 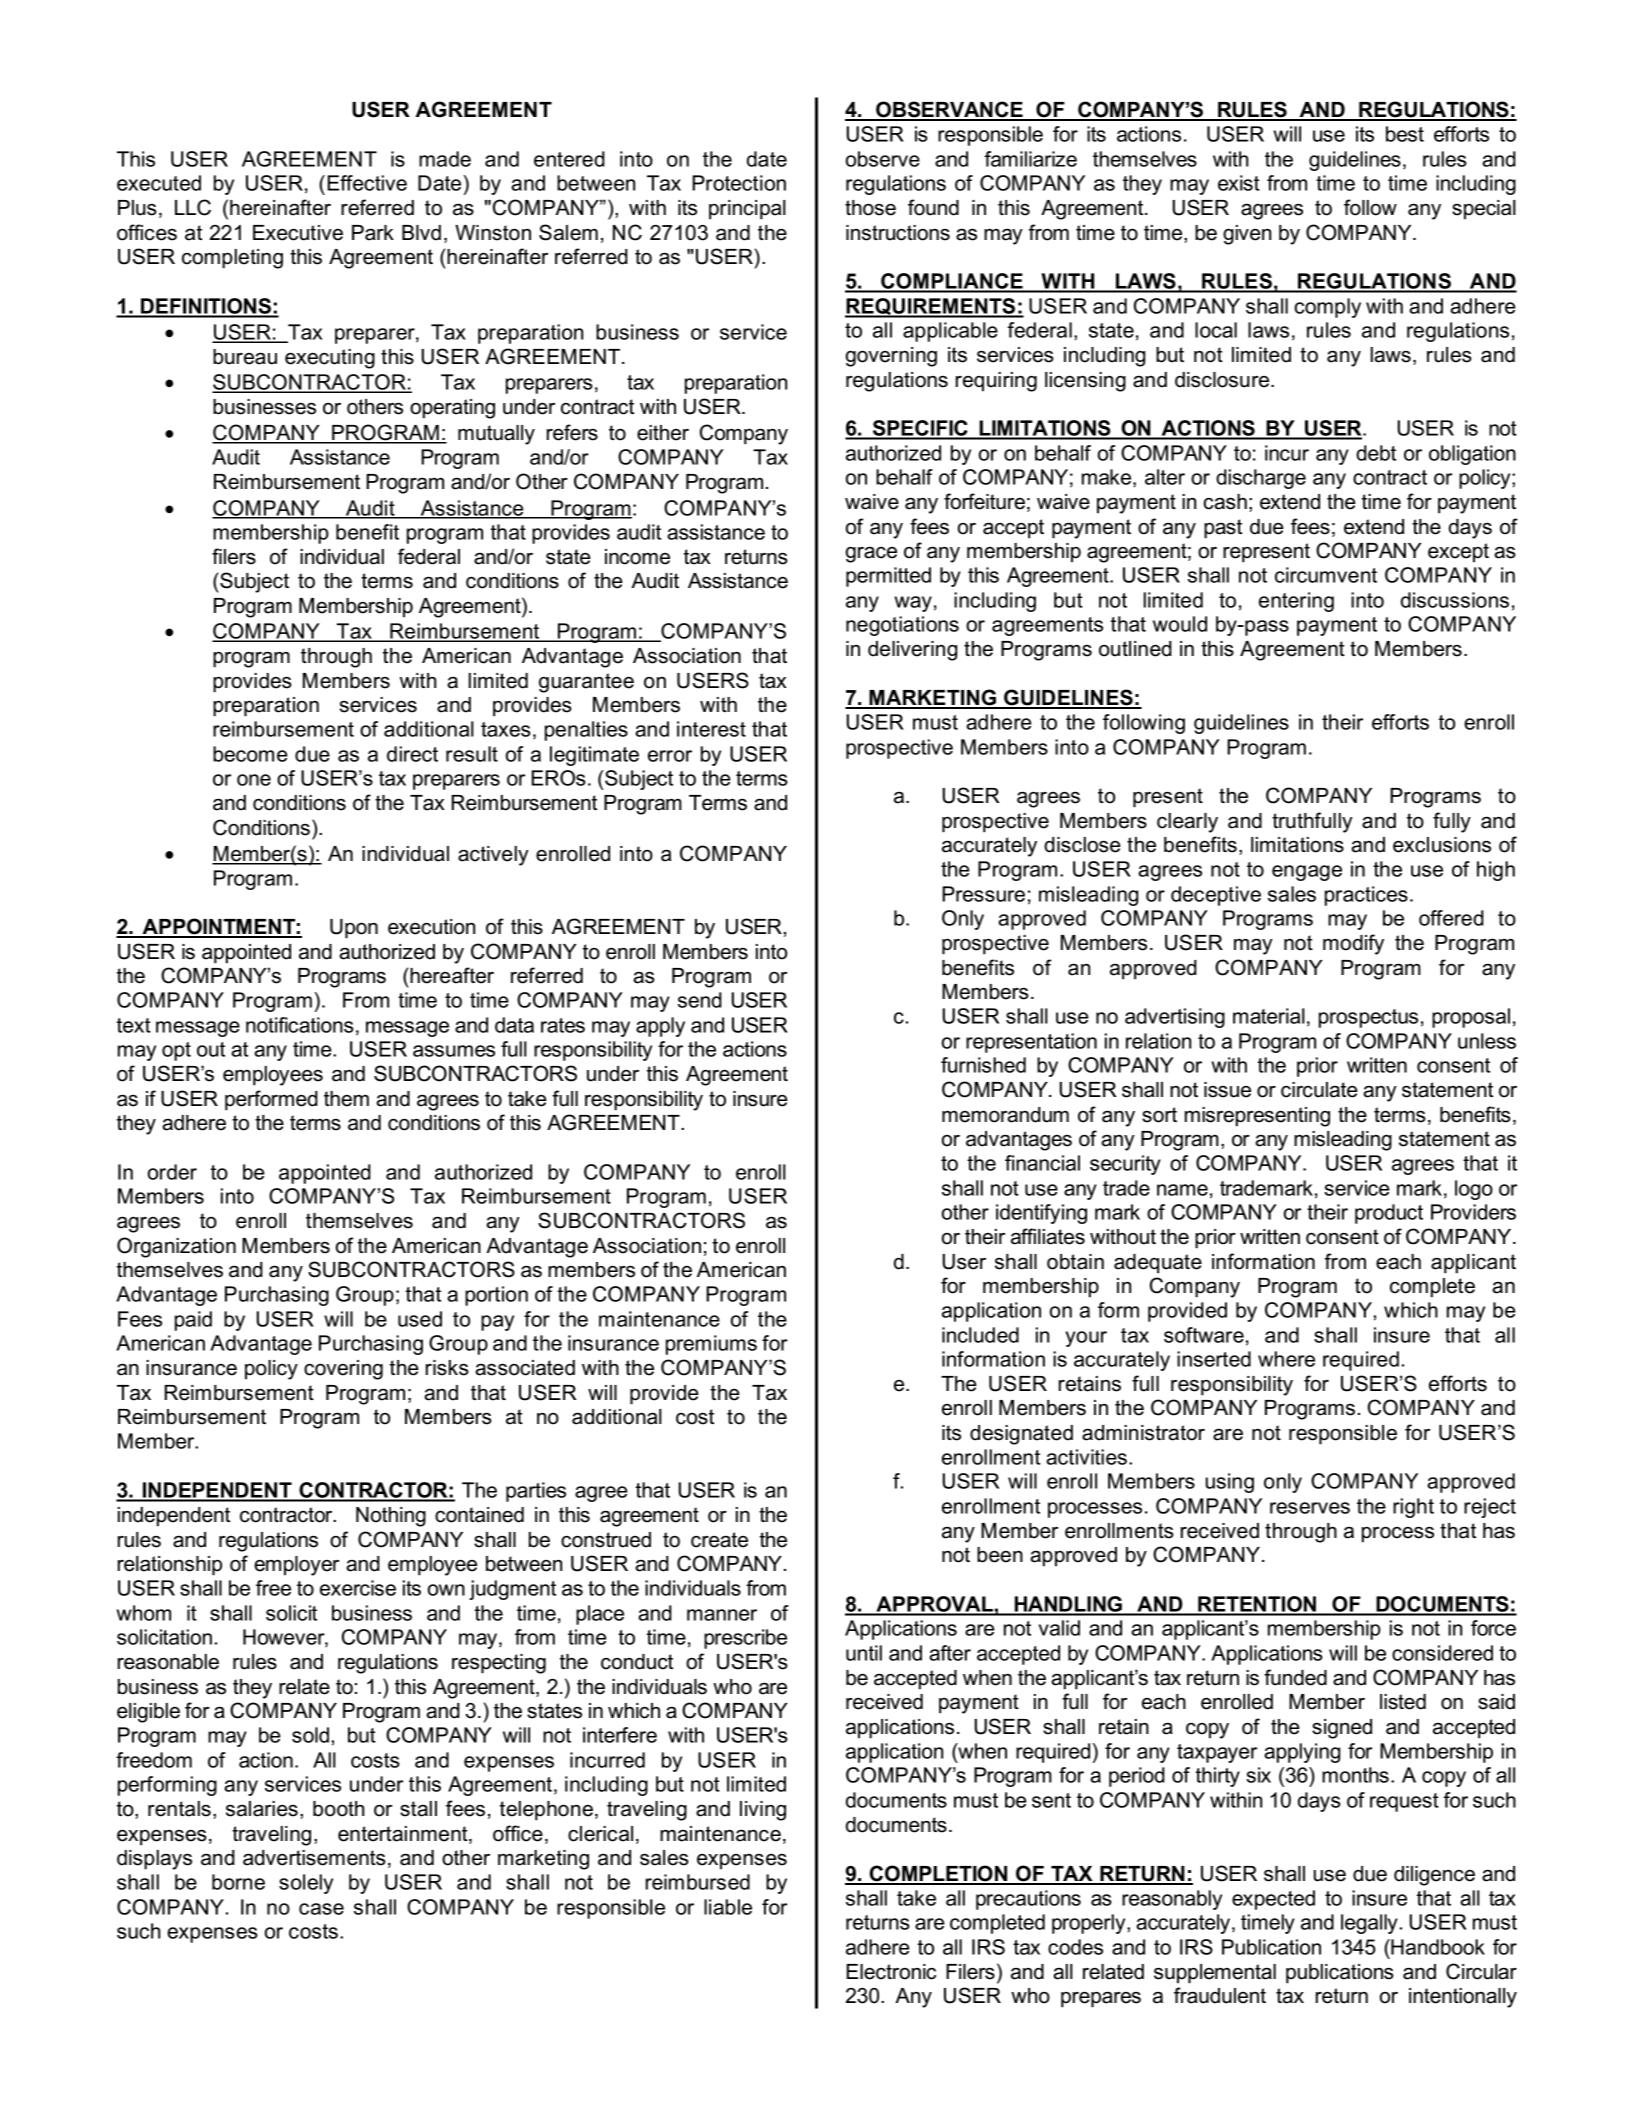 What do you see at coordinates (367, 183) in the document?
I see `Effective` at bounding box center [367, 183].
